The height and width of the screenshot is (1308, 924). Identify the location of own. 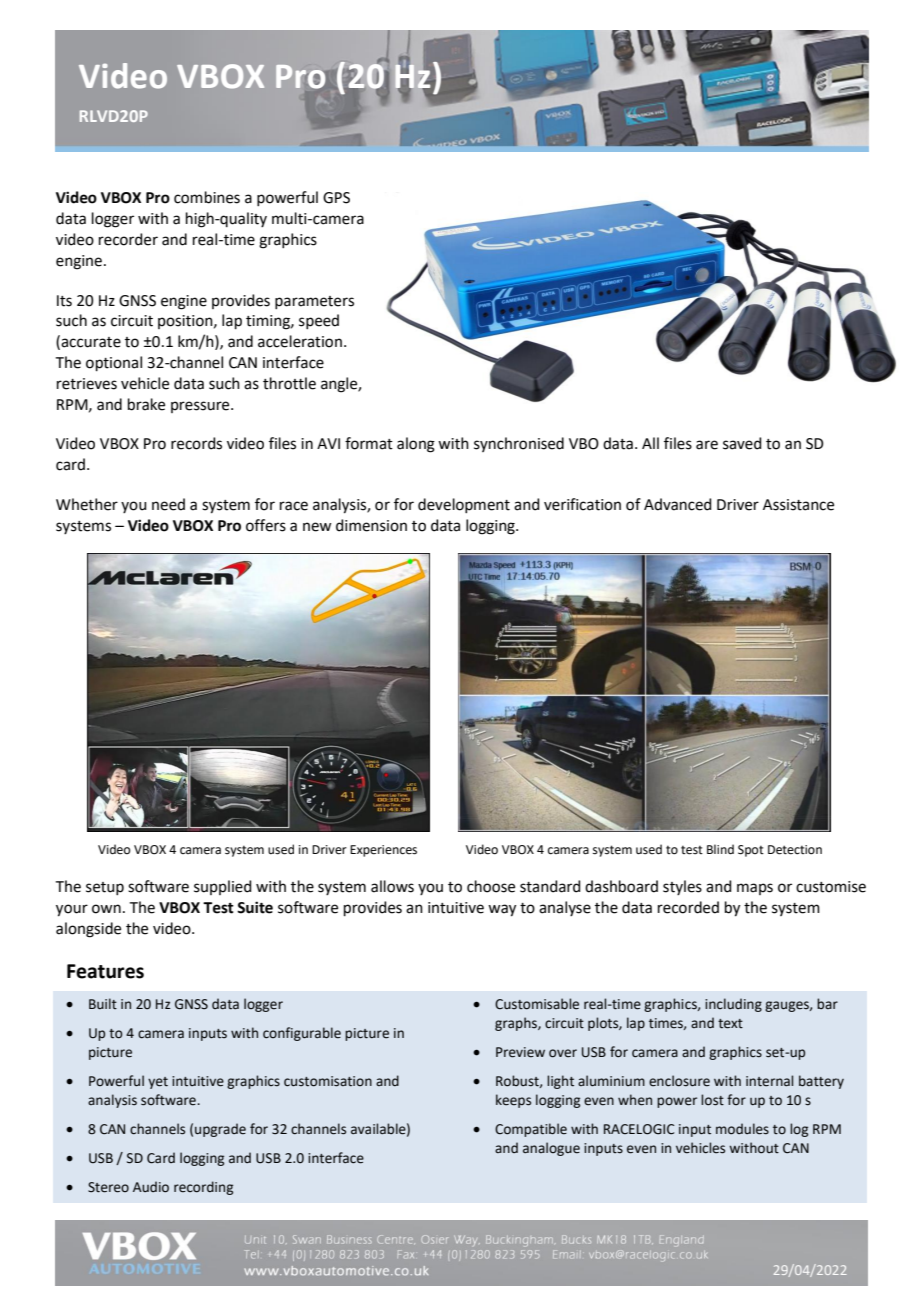
(106, 909).
